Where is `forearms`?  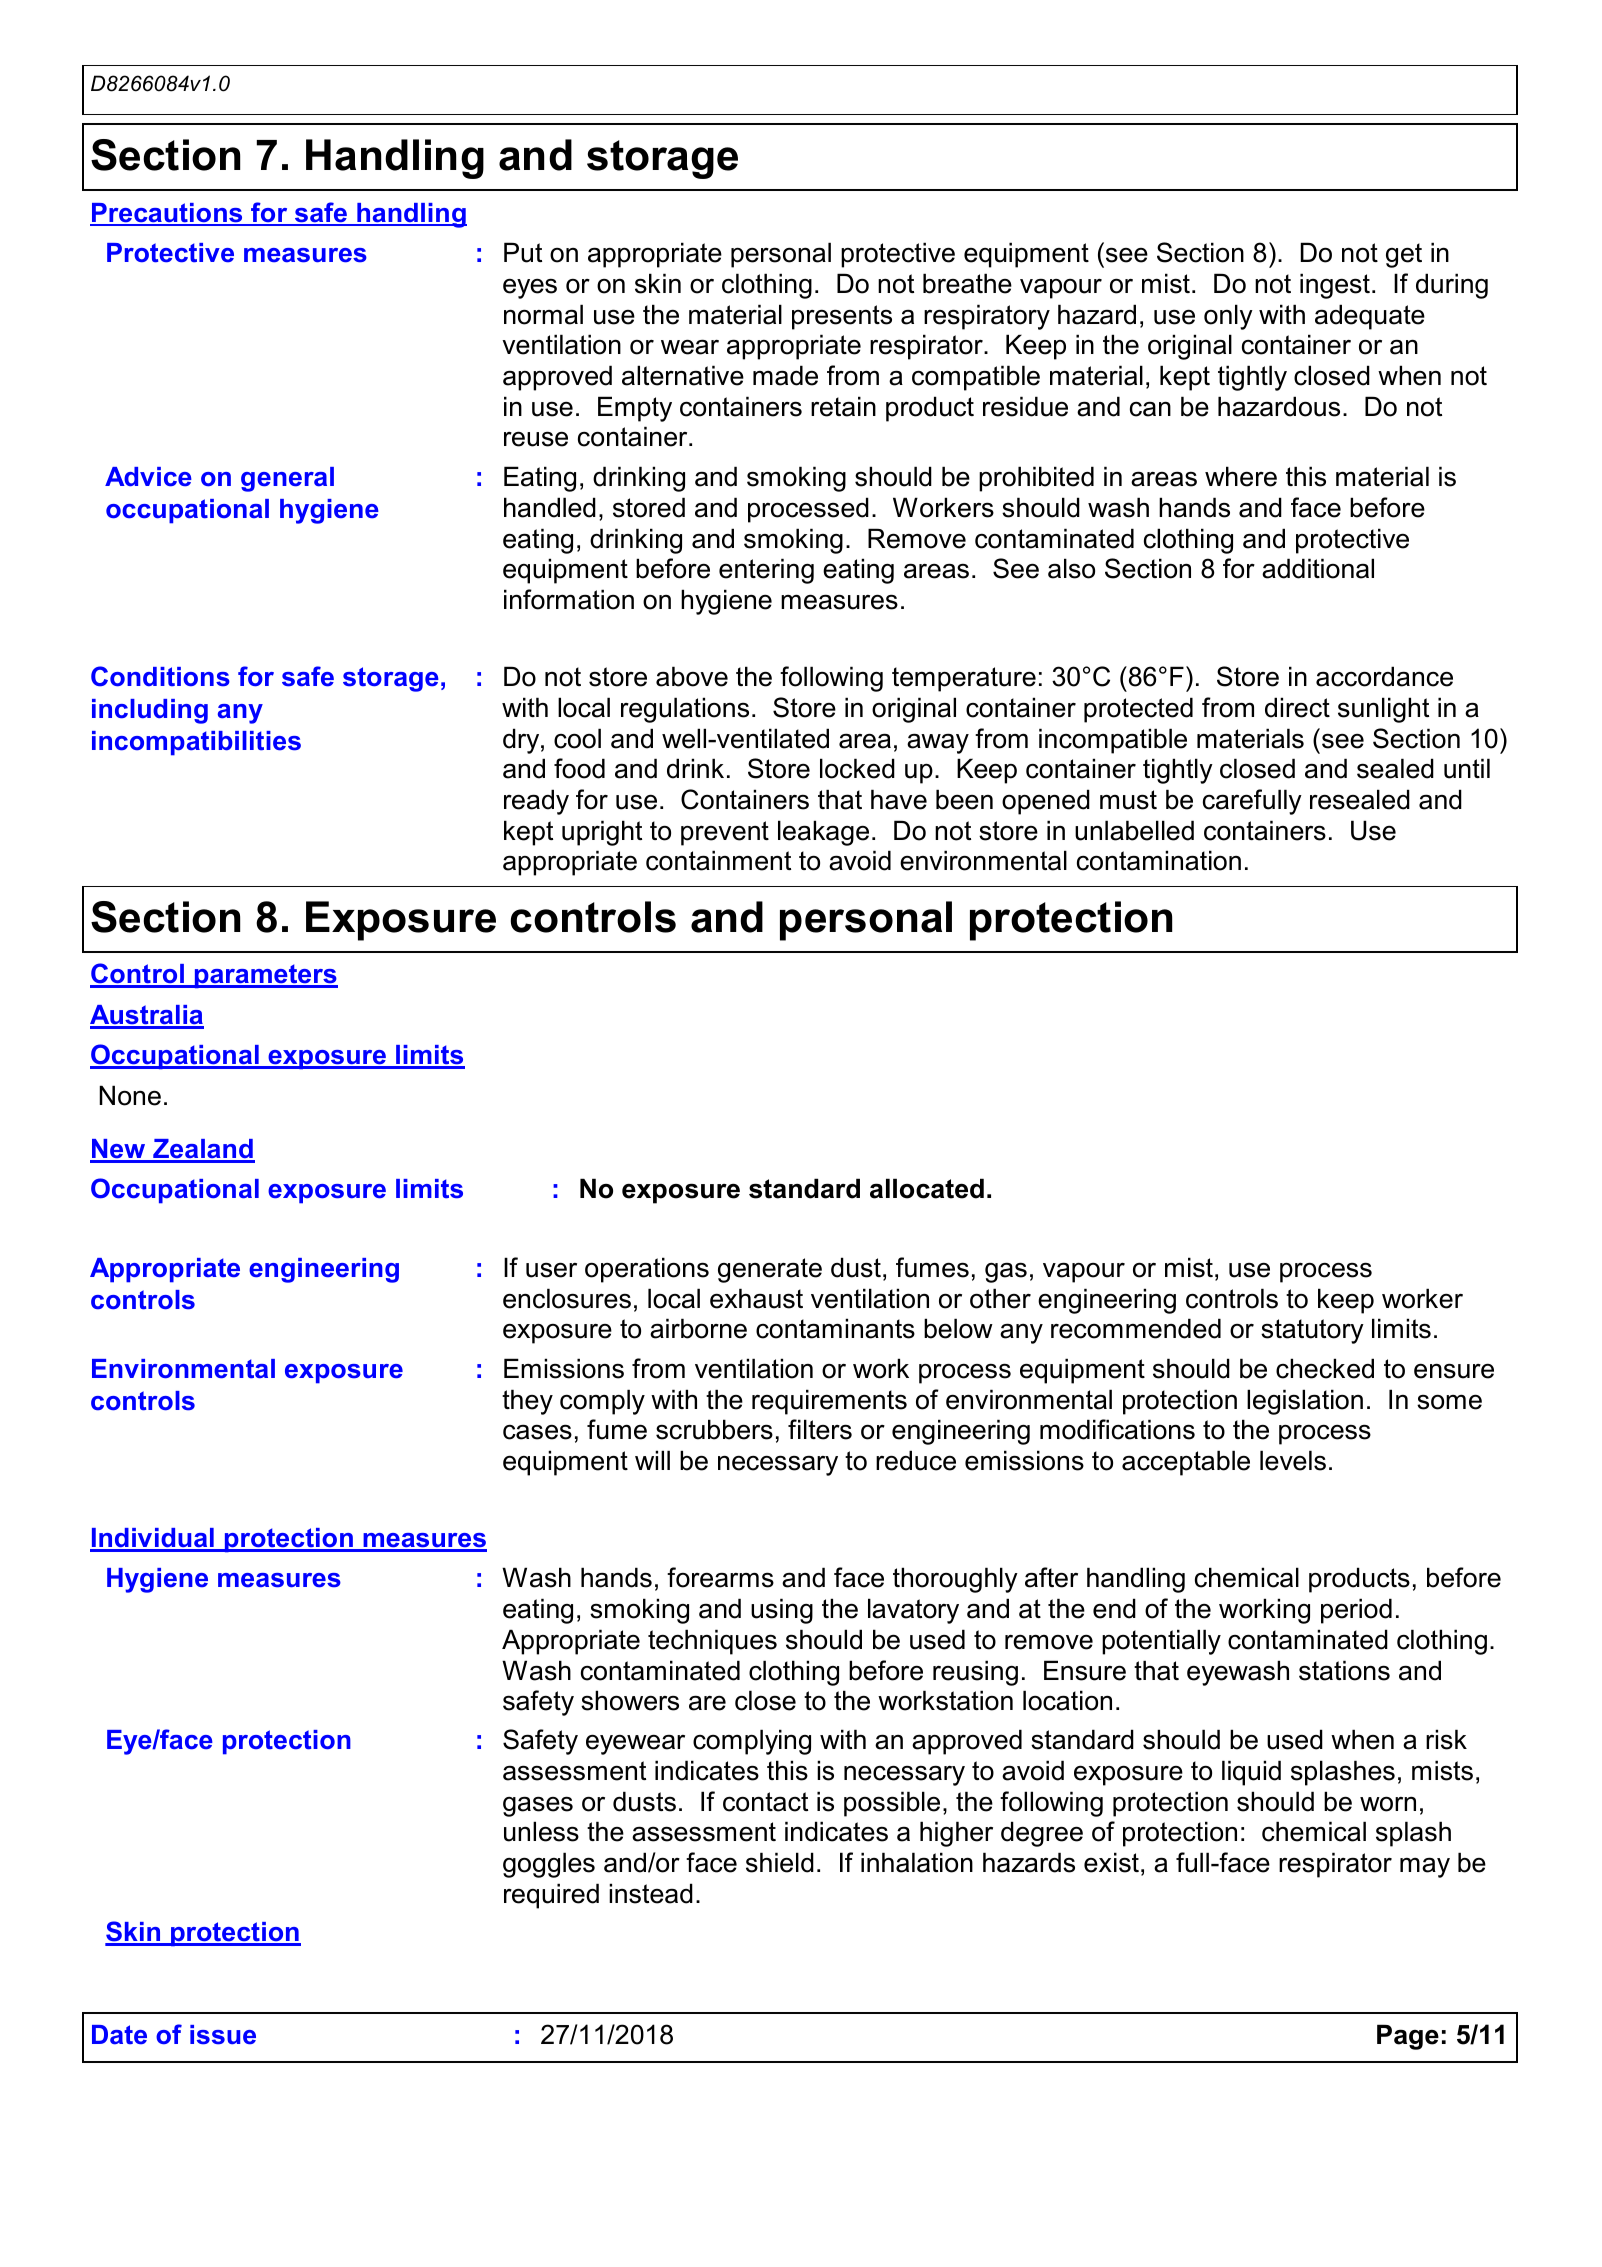
forearms is located at coordinates (720, 1577).
